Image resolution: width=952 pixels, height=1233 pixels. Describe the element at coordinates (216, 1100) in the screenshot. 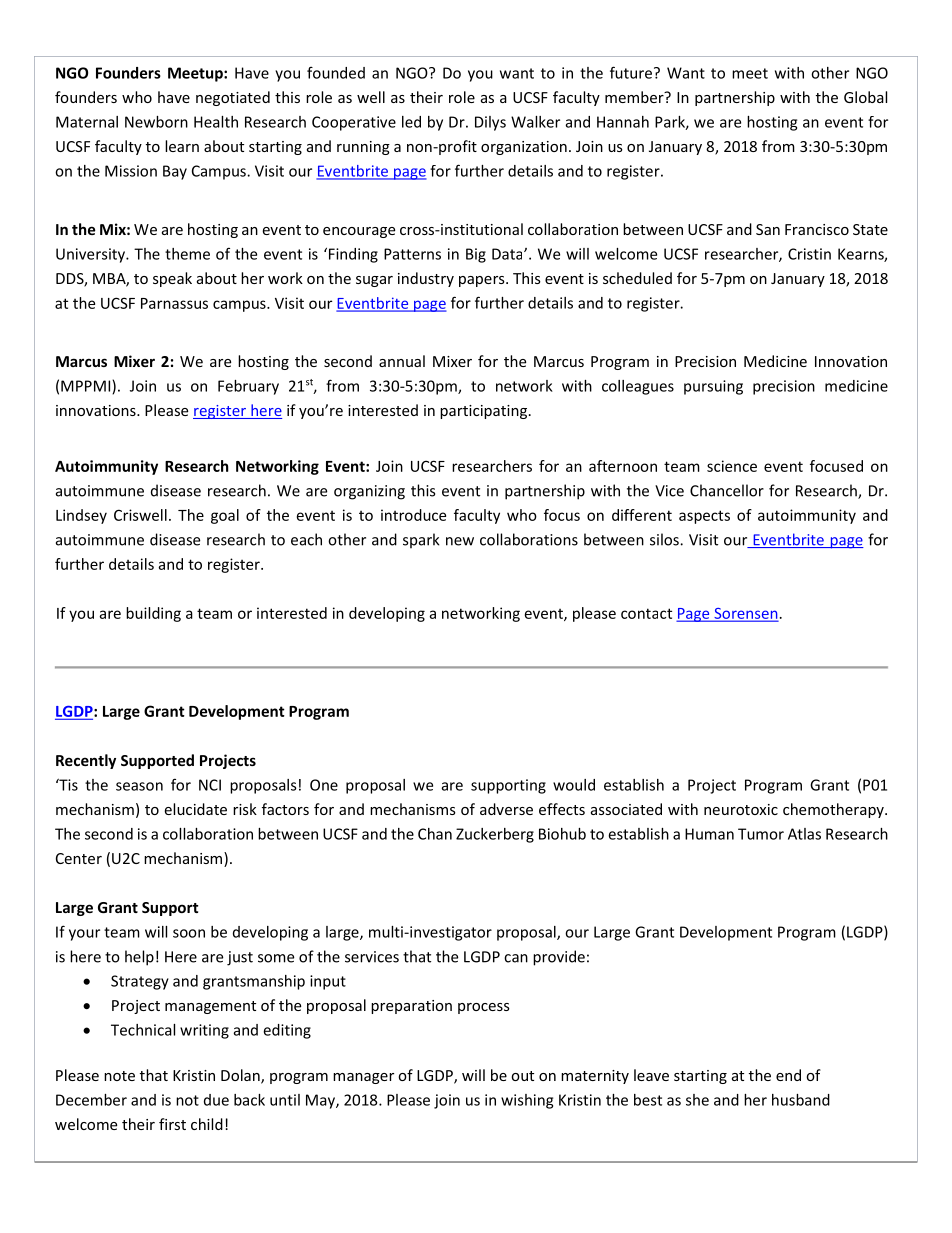

I see `due` at that location.
